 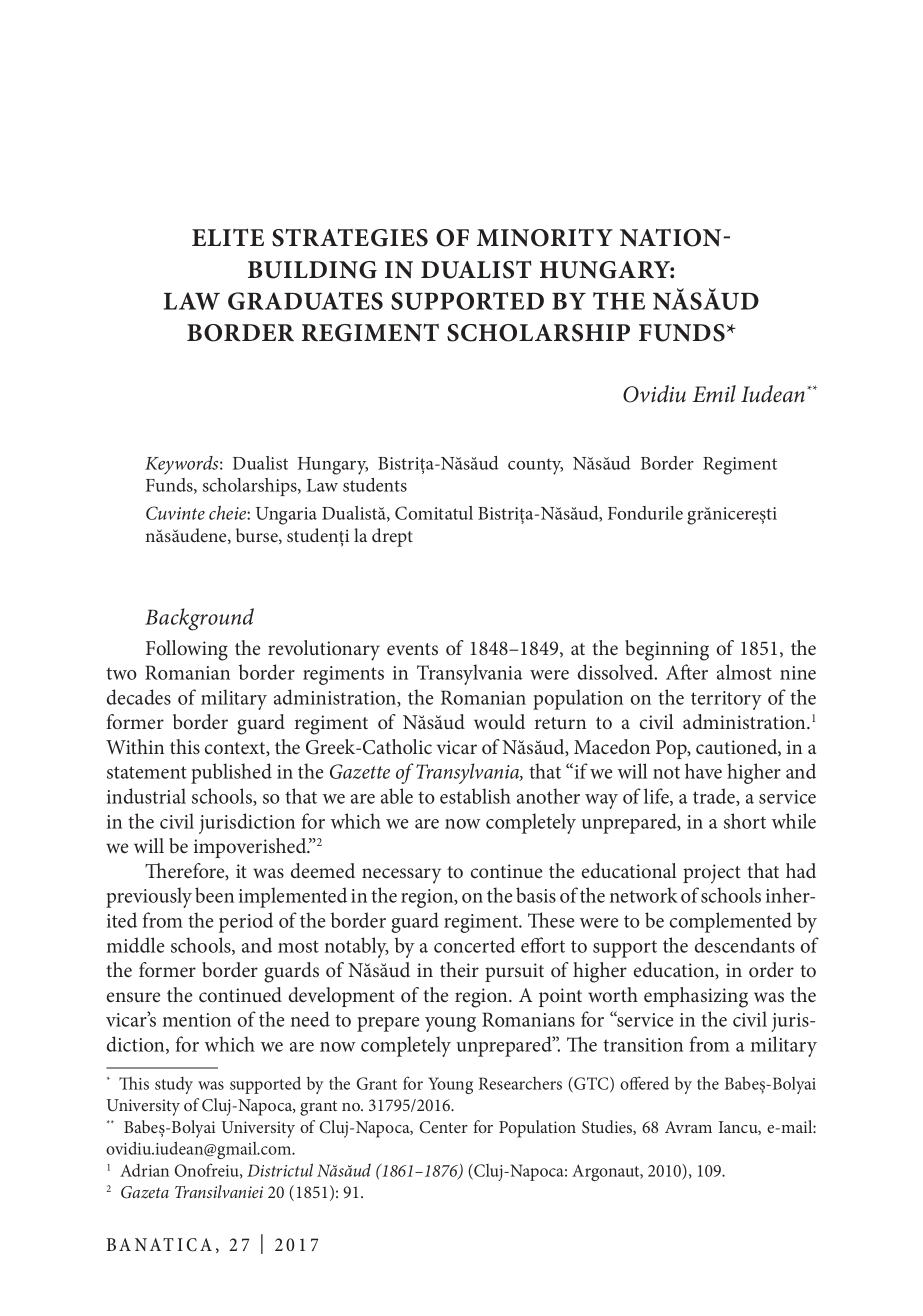 I want to click on ELITE, so click(x=228, y=237).
